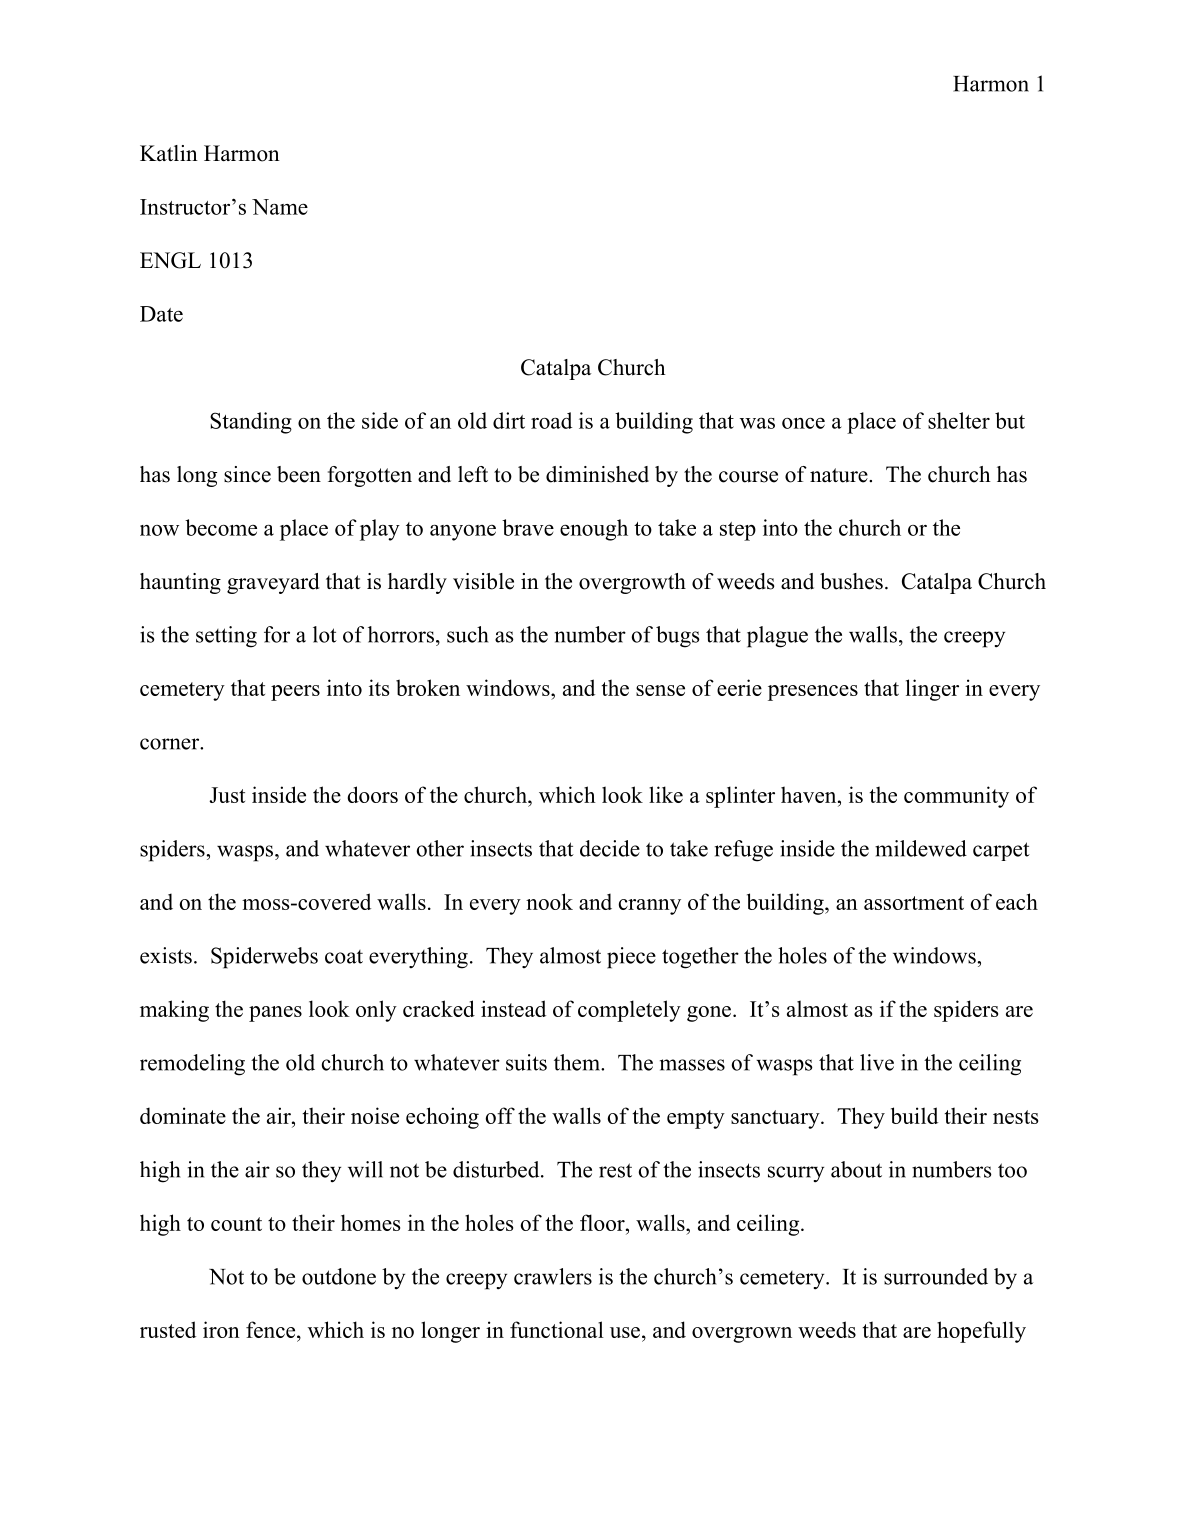  Describe the element at coordinates (264, 958) in the document. I see `Spiderwebs` at that location.
